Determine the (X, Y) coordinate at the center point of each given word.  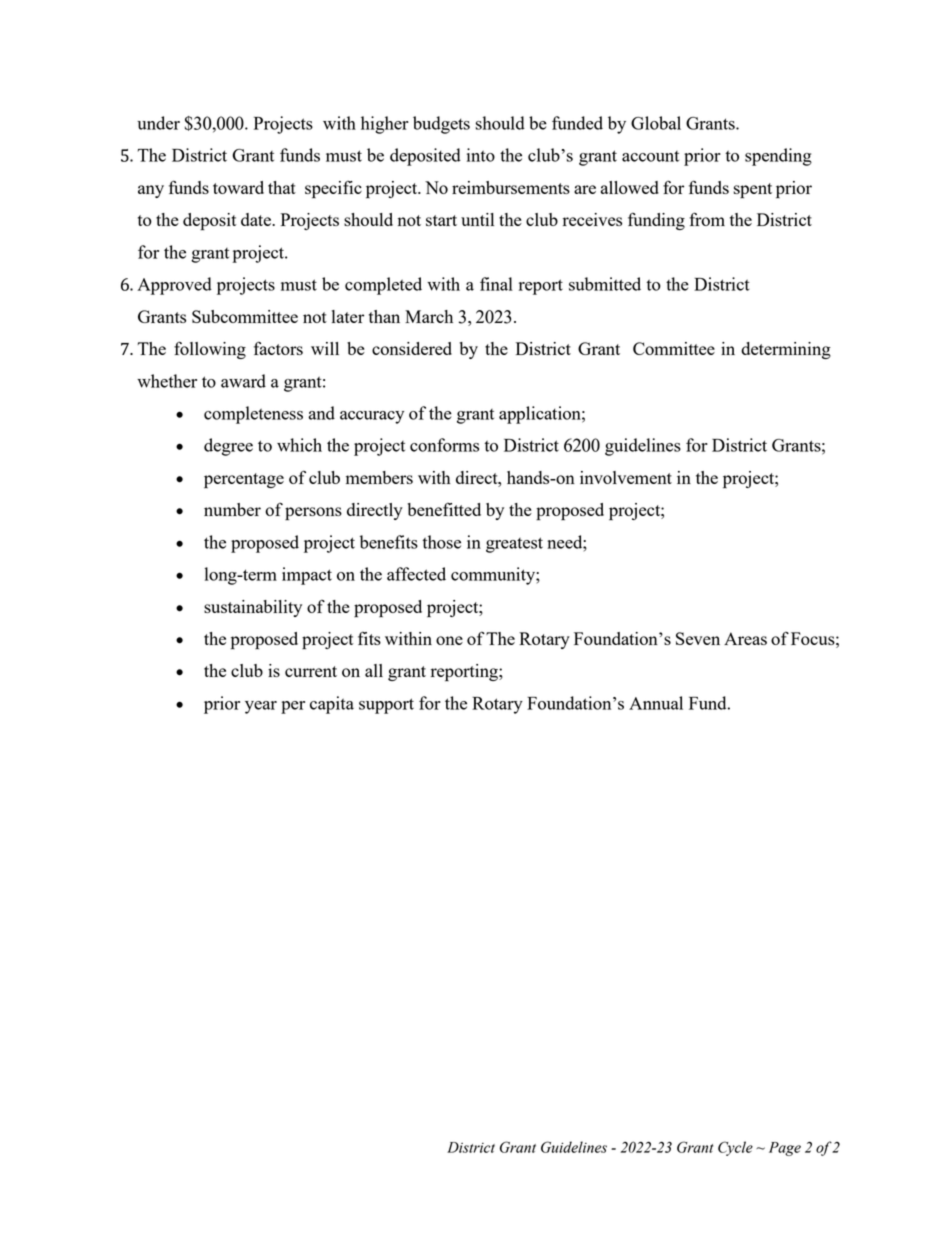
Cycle (735, 1148)
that (282, 187)
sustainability (253, 608)
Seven (698, 638)
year (261, 707)
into (481, 155)
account (650, 156)
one (449, 640)
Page (785, 1149)
